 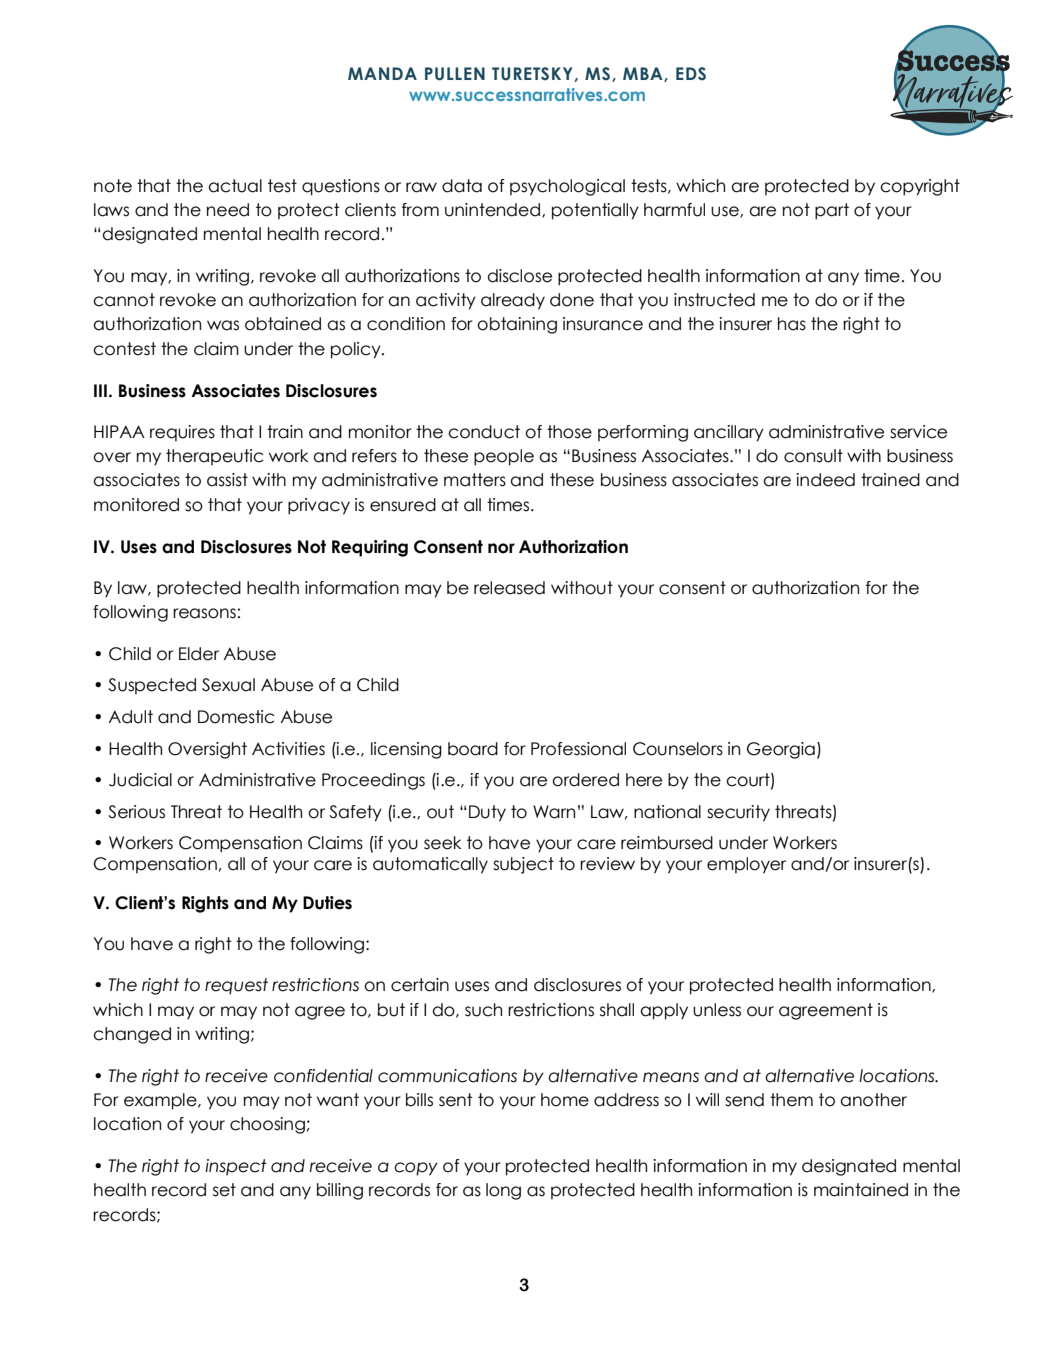 What do you see at coordinates (223, 325) in the screenshot?
I see `was` at bounding box center [223, 325].
